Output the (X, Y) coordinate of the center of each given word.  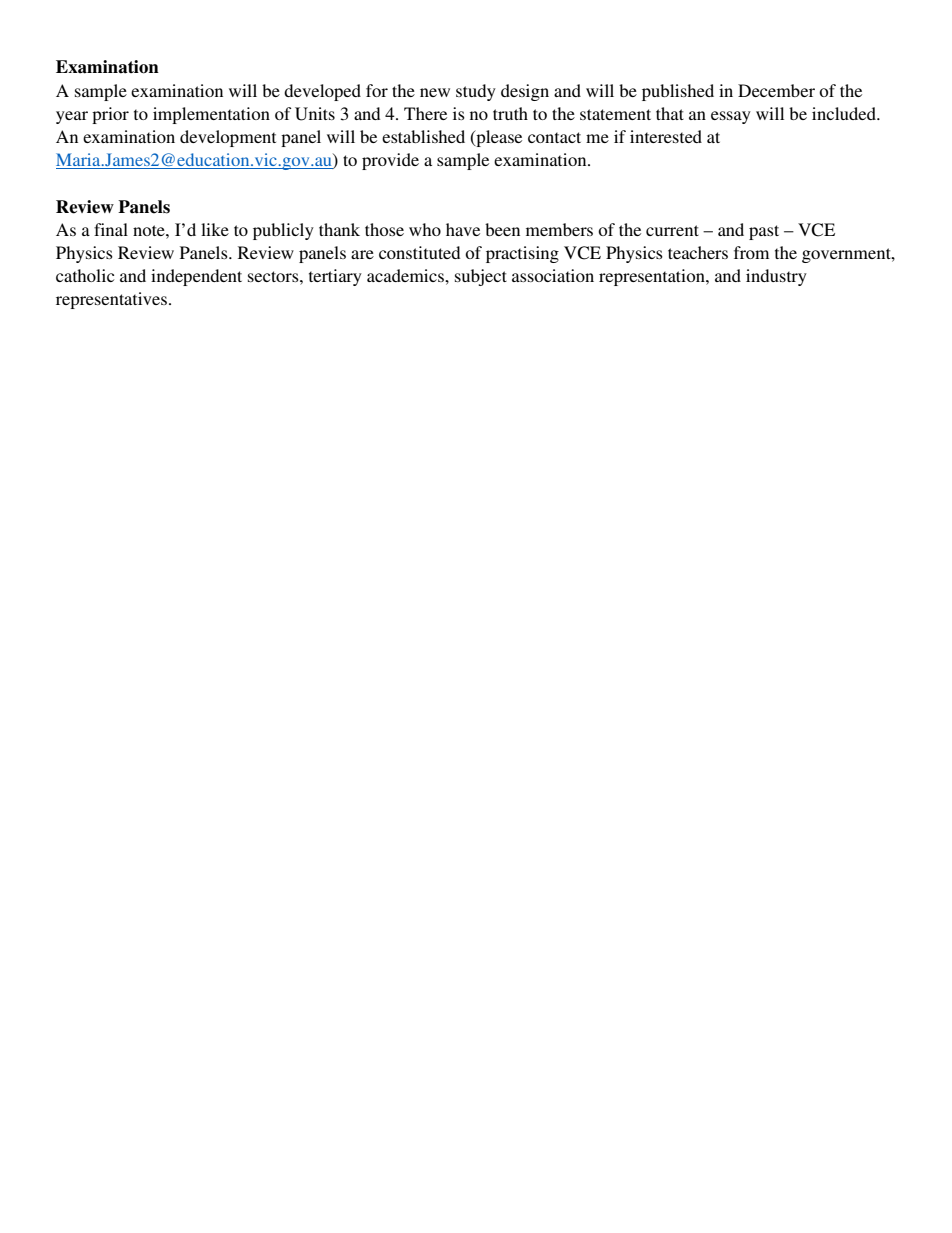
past (764, 232)
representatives (111, 300)
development (228, 138)
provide (390, 161)
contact (554, 137)
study (476, 92)
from (751, 252)
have (463, 229)
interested (666, 136)
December (776, 90)
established (423, 136)
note (150, 230)
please (498, 138)
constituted (419, 252)
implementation (211, 115)
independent (196, 277)
